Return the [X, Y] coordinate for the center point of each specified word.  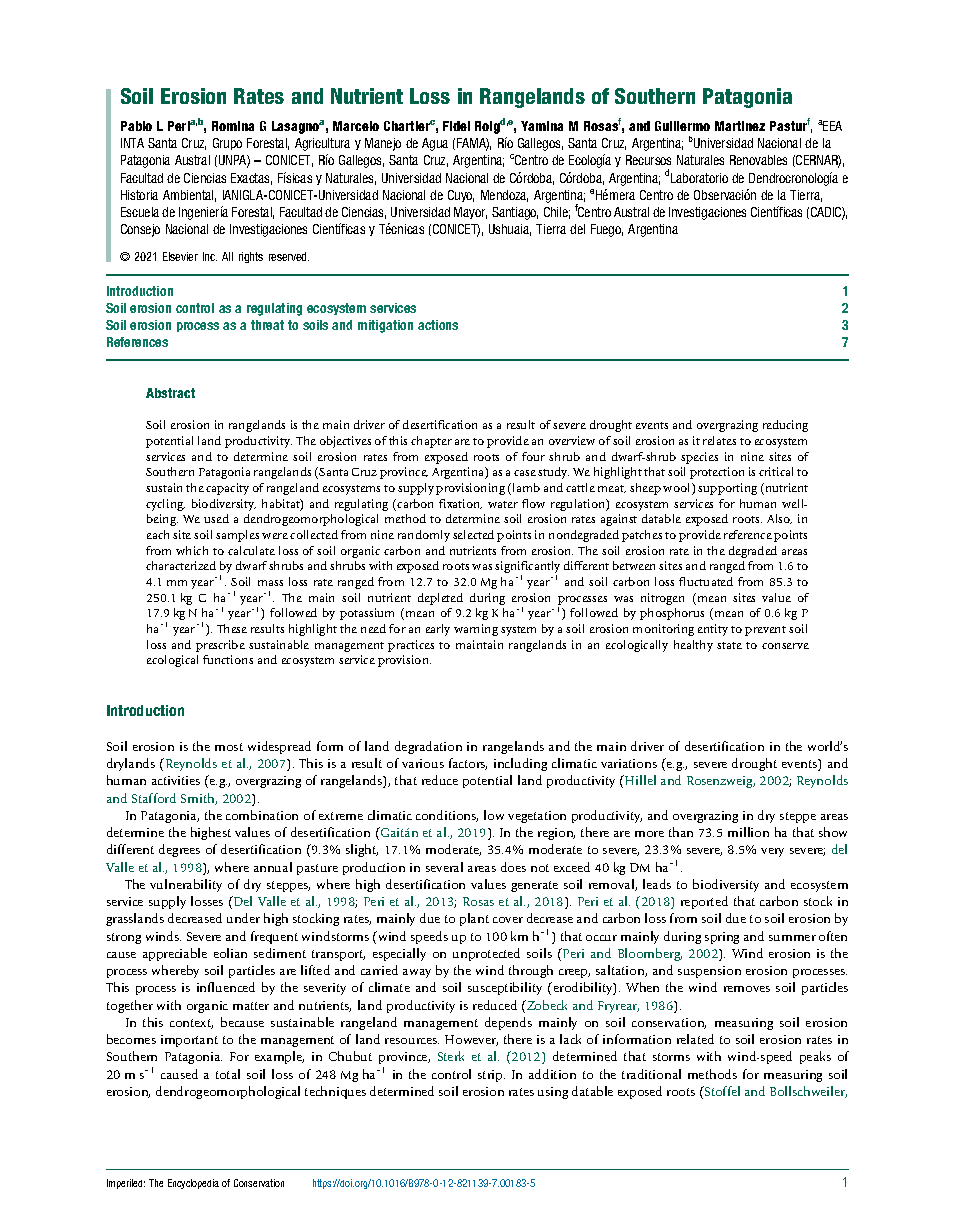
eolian [230, 953]
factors [468, 764]
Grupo [227, 144]
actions [438, 325]
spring [722, 938]
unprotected [486, 954]
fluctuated [706, 581]
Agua [435, 144]
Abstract [170, 393]
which [192, 550]
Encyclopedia [193, 1184]
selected [473, 534]
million [748, 832]
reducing [785, 426]
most [229, 747]
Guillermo [682, 126]
